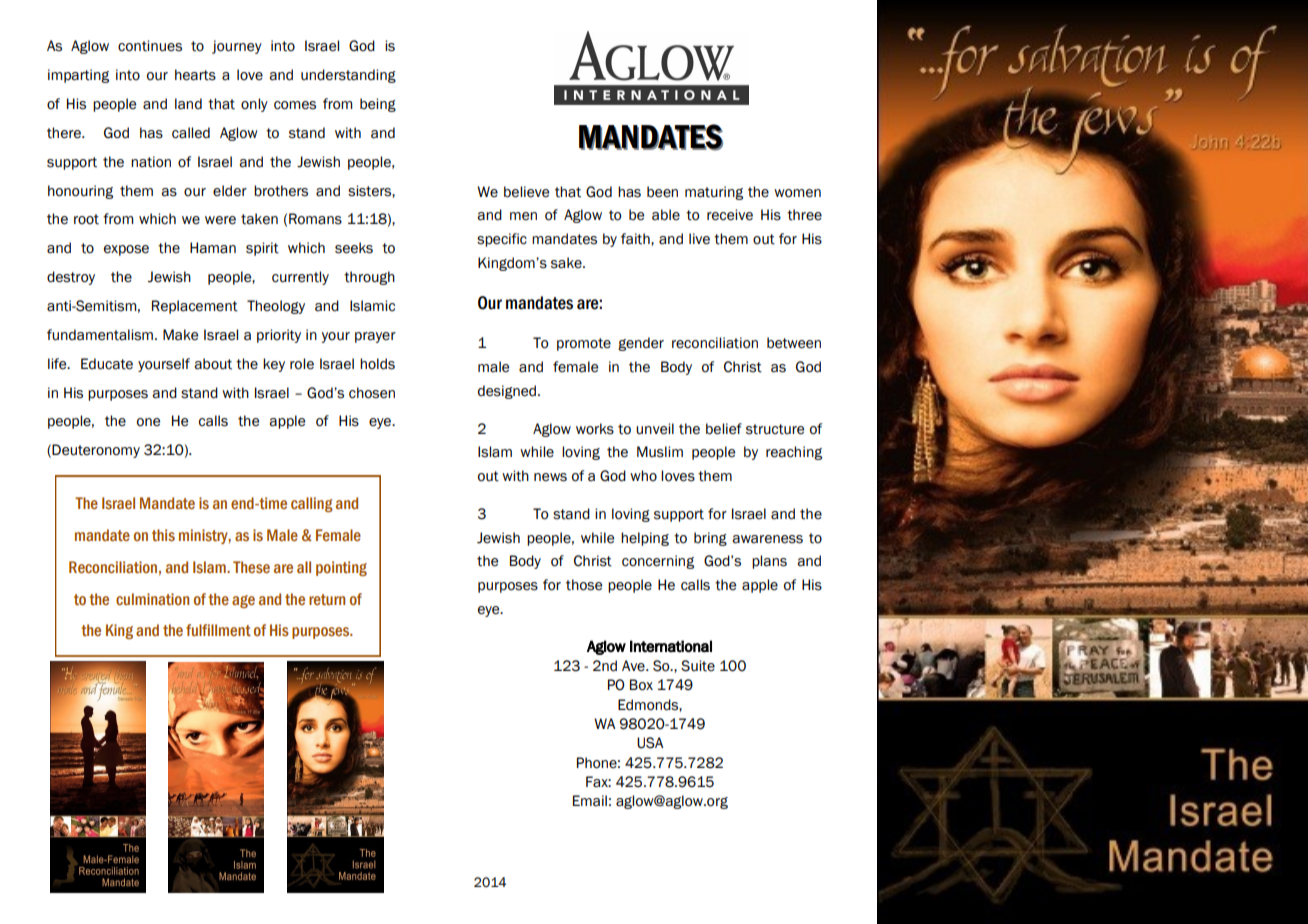  What do you see at coordinates (372, 393) in the page?
I see `chosen` at bounding box center [372, 393].
